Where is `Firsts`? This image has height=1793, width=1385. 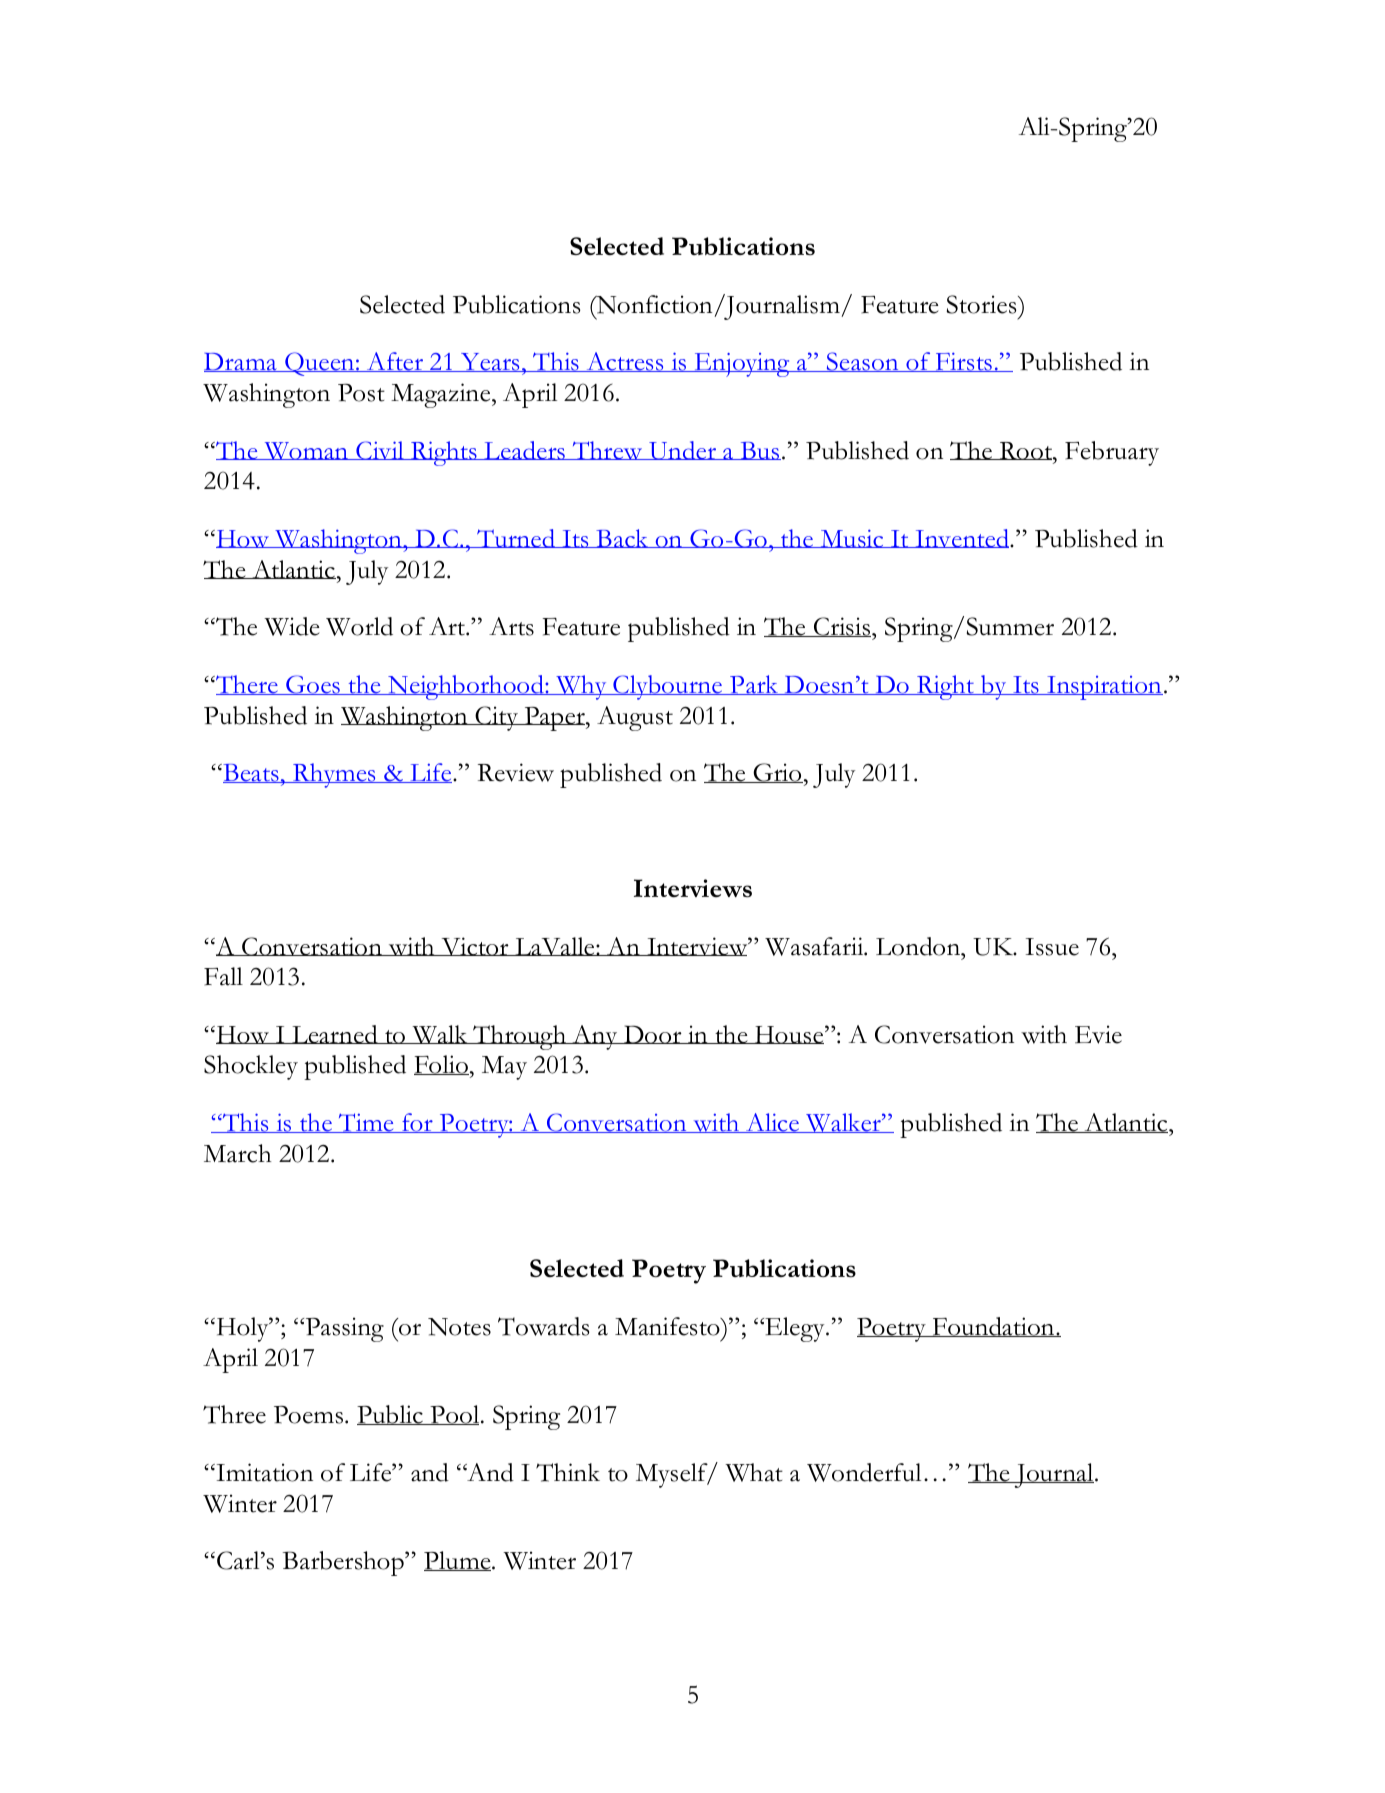 Firsts is located at coordinates (963, 362).
